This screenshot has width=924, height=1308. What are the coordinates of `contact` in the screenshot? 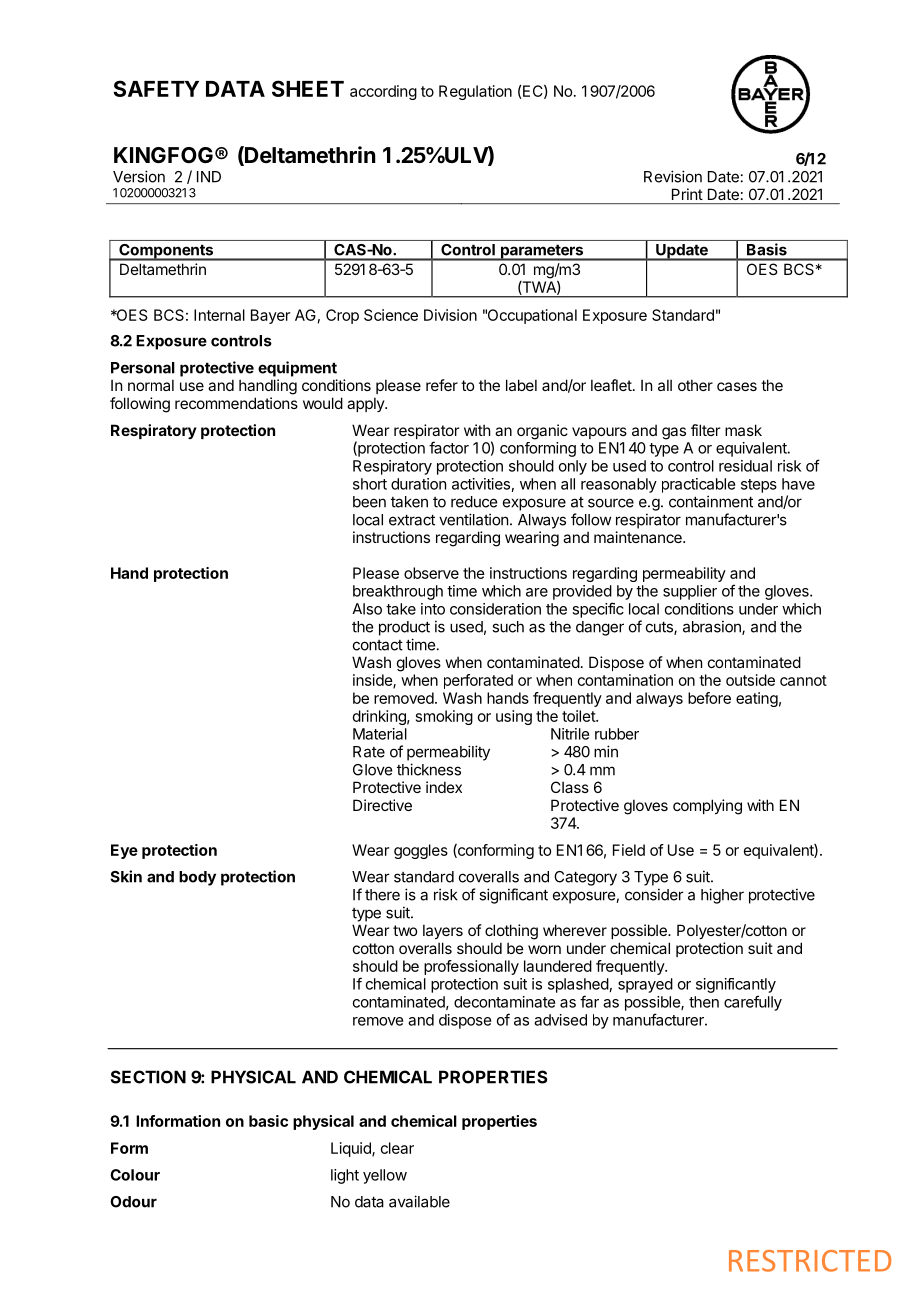 It's located at (378, 645).
